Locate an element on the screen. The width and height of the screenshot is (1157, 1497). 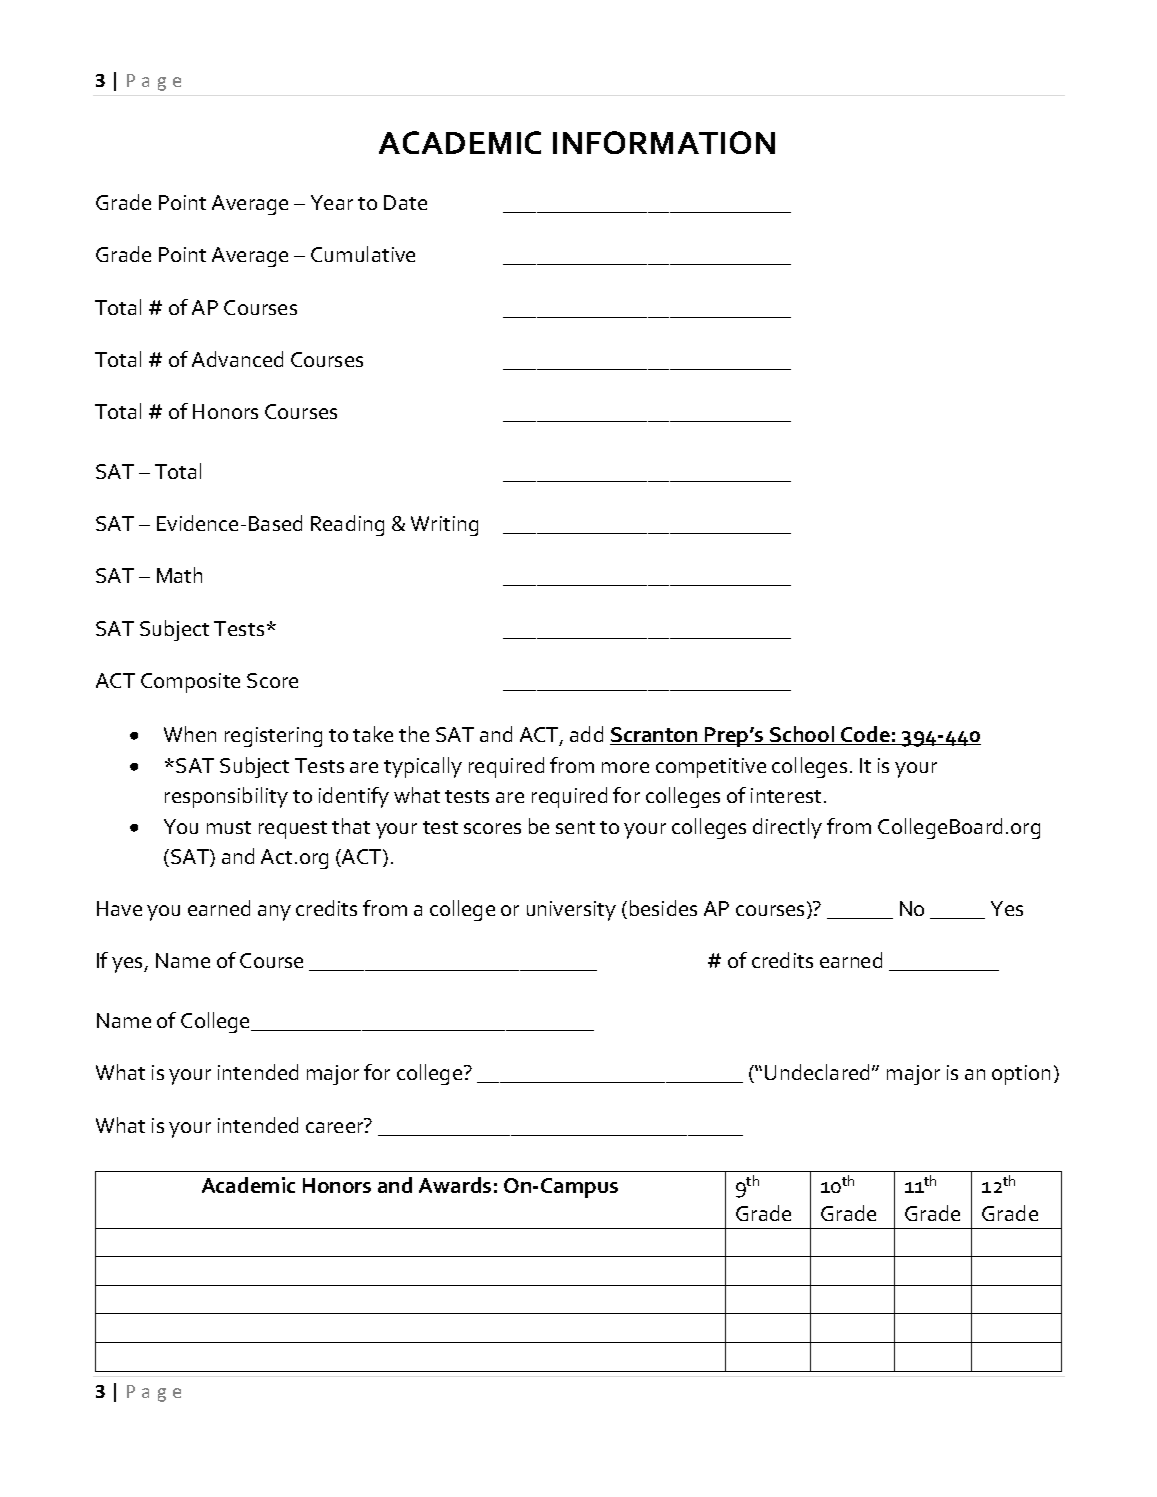
INFORMATION is located at coordinates (664, 142).
